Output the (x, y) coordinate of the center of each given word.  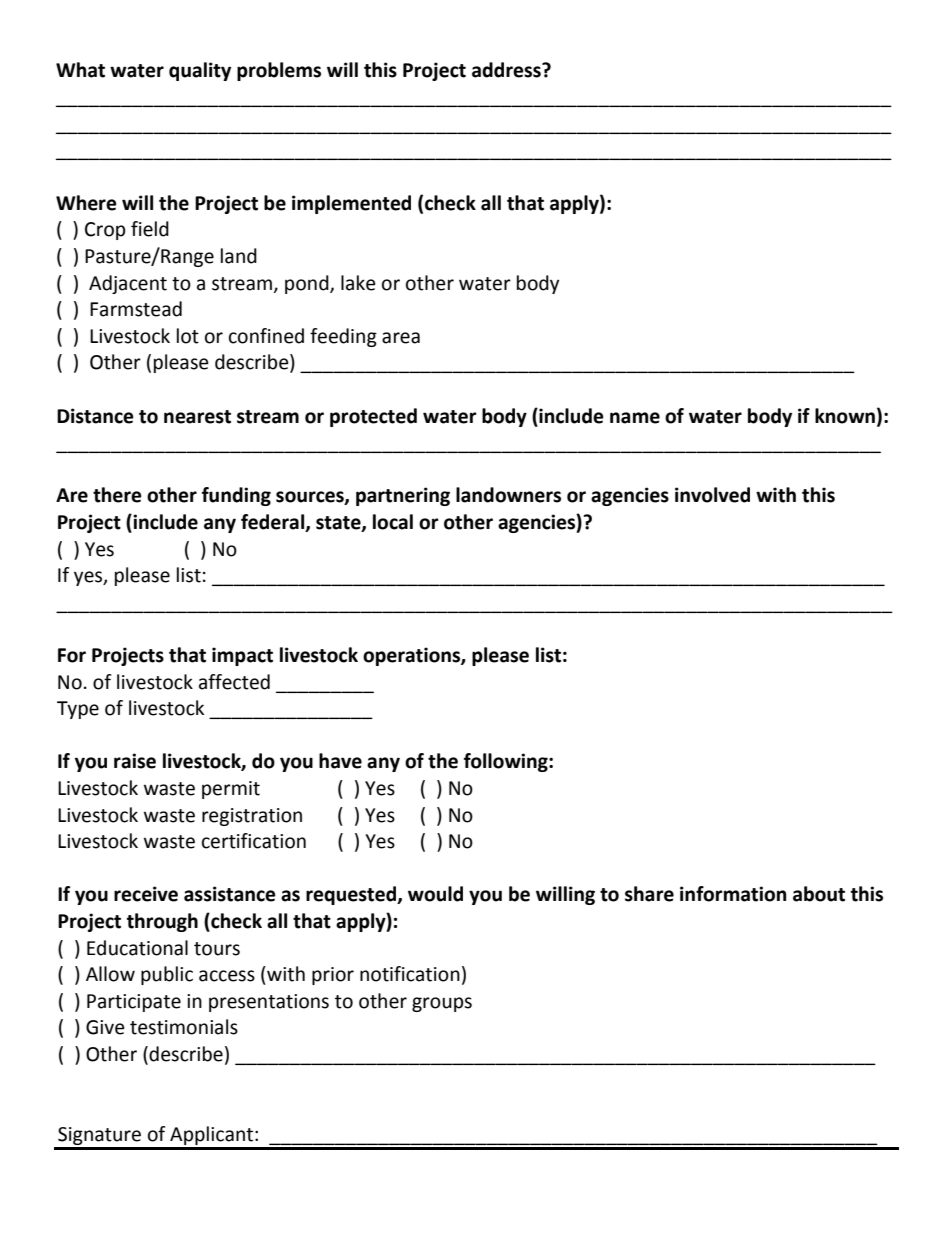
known (845, 416)
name (635, 418)
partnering (403, 496)
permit (231, 790)
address (507, 70)
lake (358, 283)
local (393, 522)
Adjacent (128, 284)
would (435, 894)
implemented (351, 204)
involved (712, 495)
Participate (134, 1003)
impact (242, 656)
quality (200, 71)
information (733, 894)
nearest (197, 417)
